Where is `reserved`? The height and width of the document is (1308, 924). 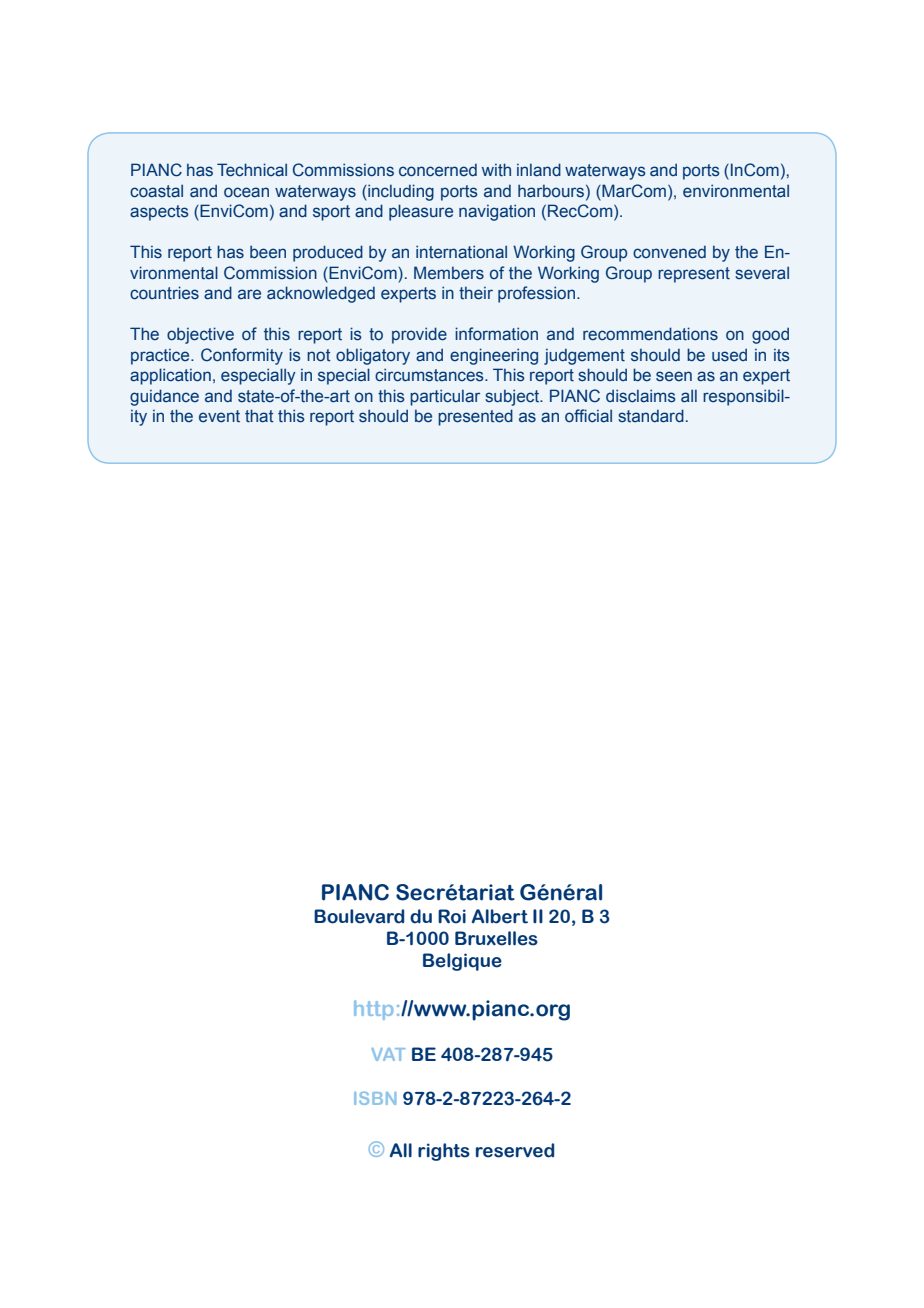
reserved is located at coordinates (515, 1150).
